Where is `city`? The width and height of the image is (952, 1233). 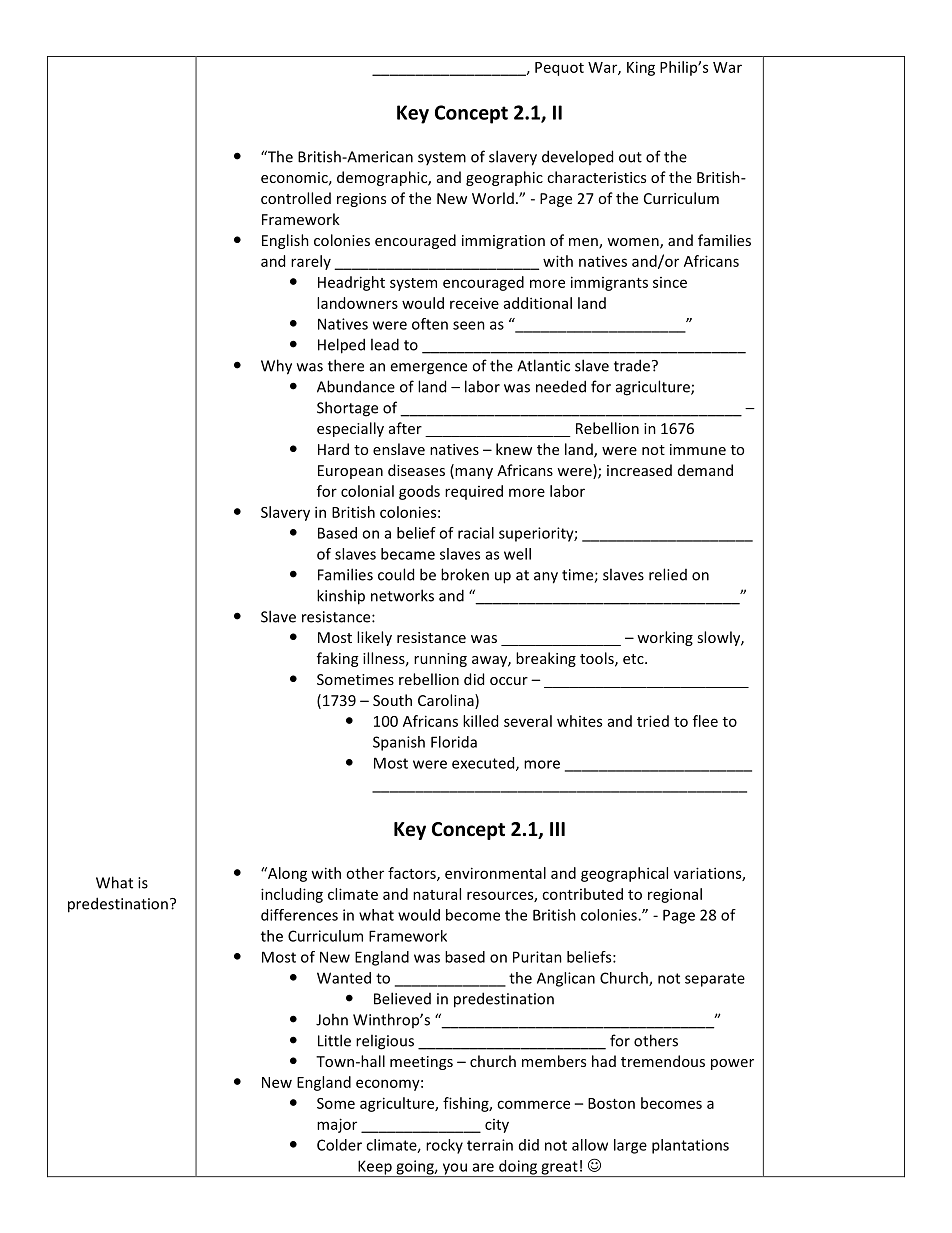 city is located at coordinates (497, 1126).
